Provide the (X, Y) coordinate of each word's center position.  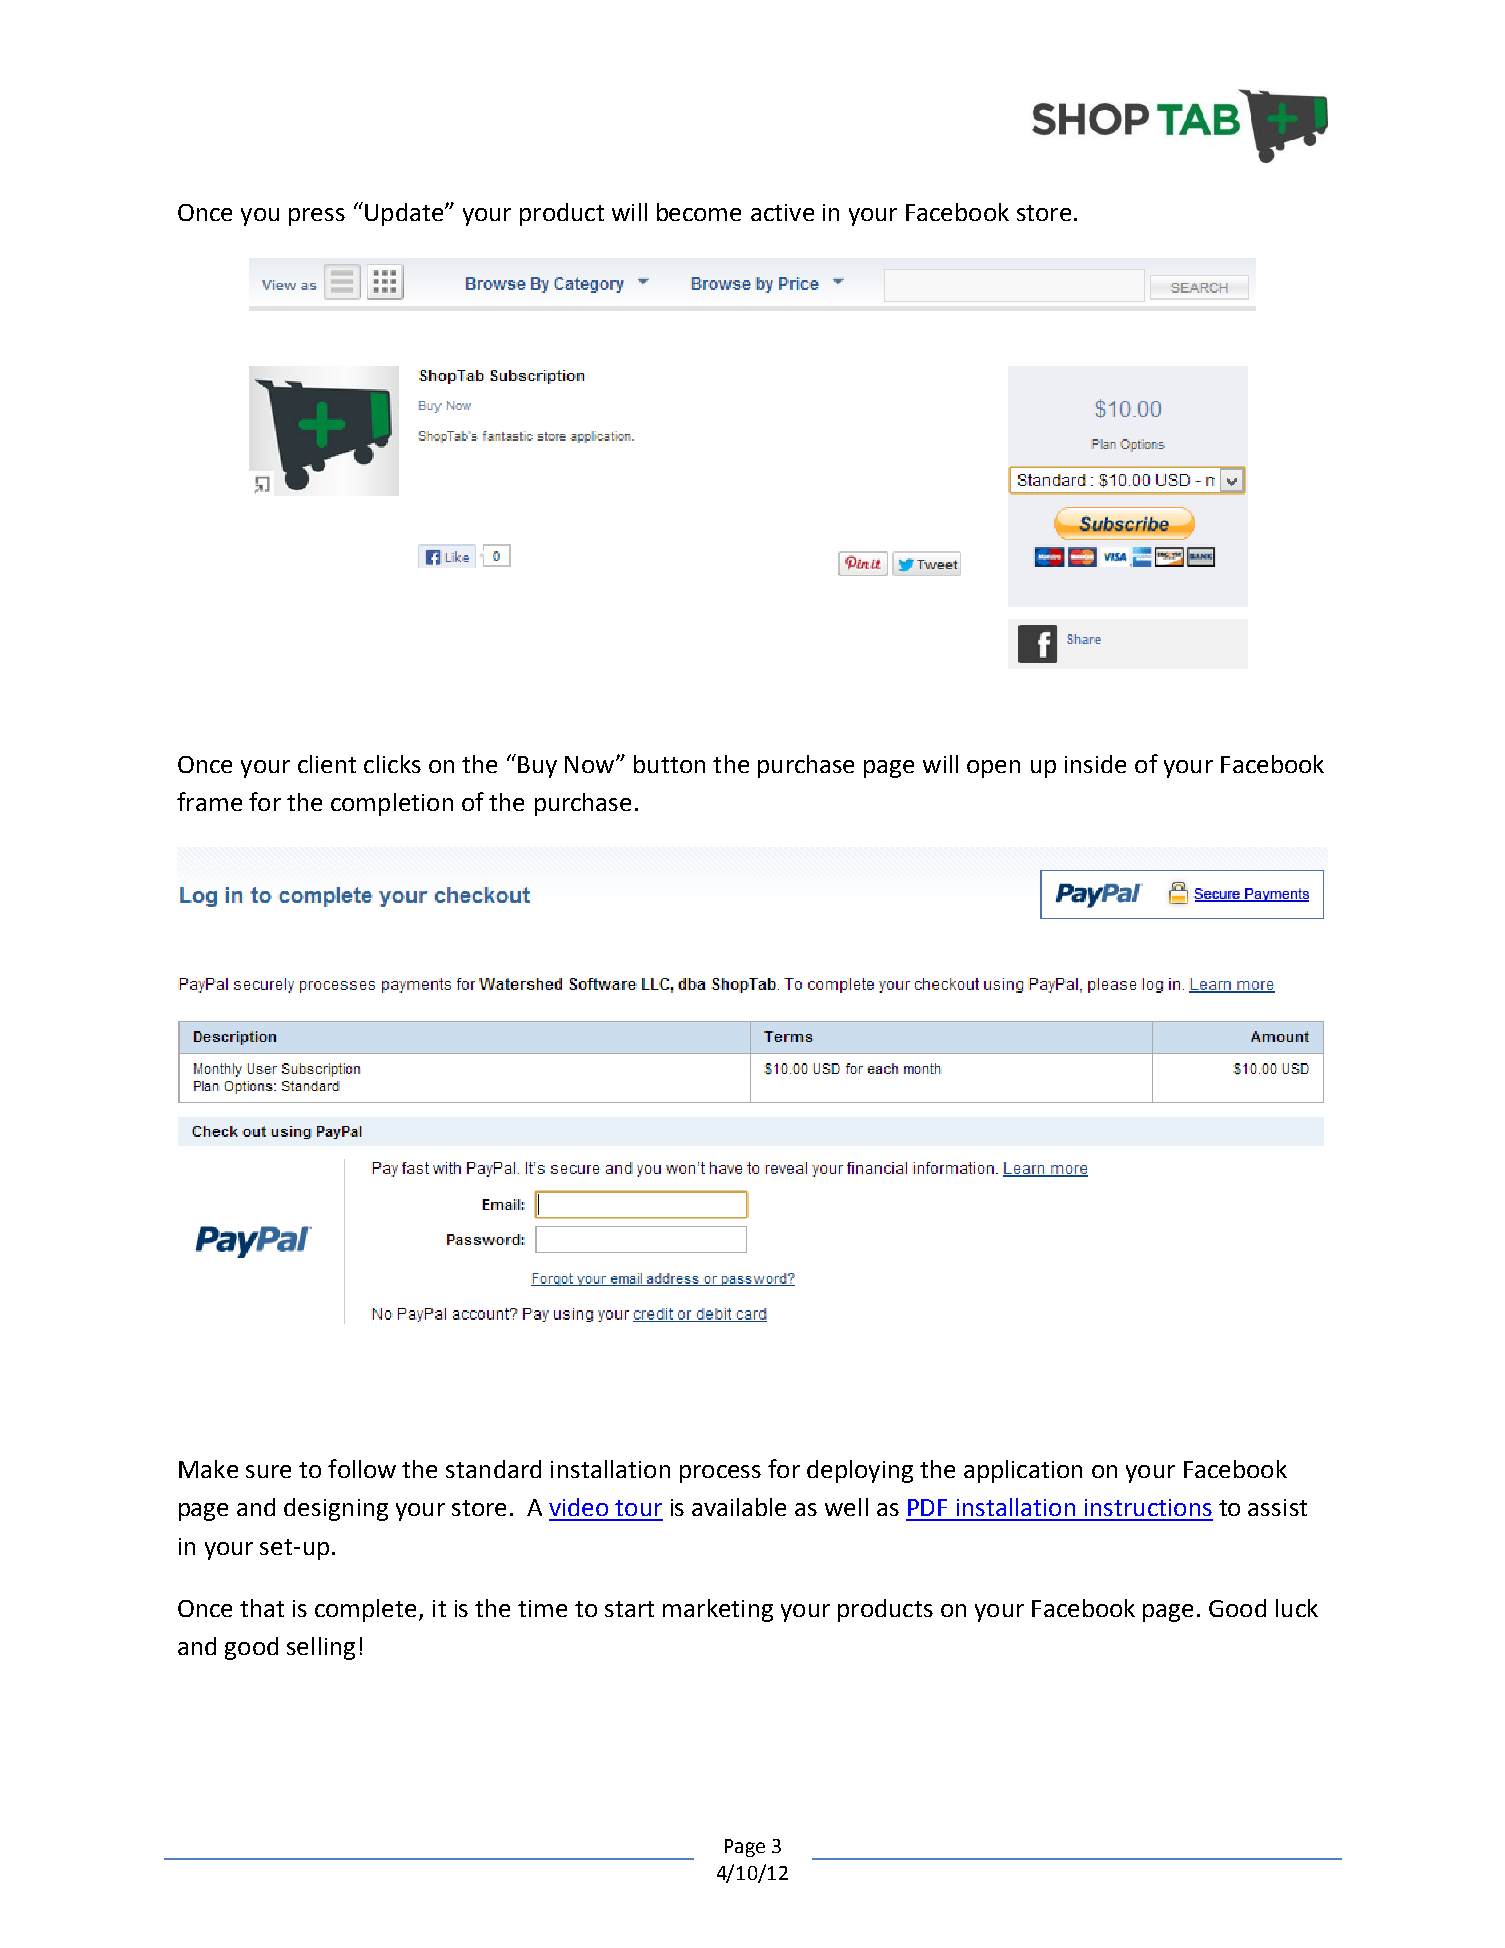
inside (1095, 764)
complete (367, 1610)
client (327, 764)
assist (1277, 1507)
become (699, 212)
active (782, 212)
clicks (392, 764)
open (993, 769)
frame (209, 801)
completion (392, 804)
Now (591, 764)
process (720, 1474)
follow (362, 1468)
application (1023, 1471)
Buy (537, 767)
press (317, 217)
